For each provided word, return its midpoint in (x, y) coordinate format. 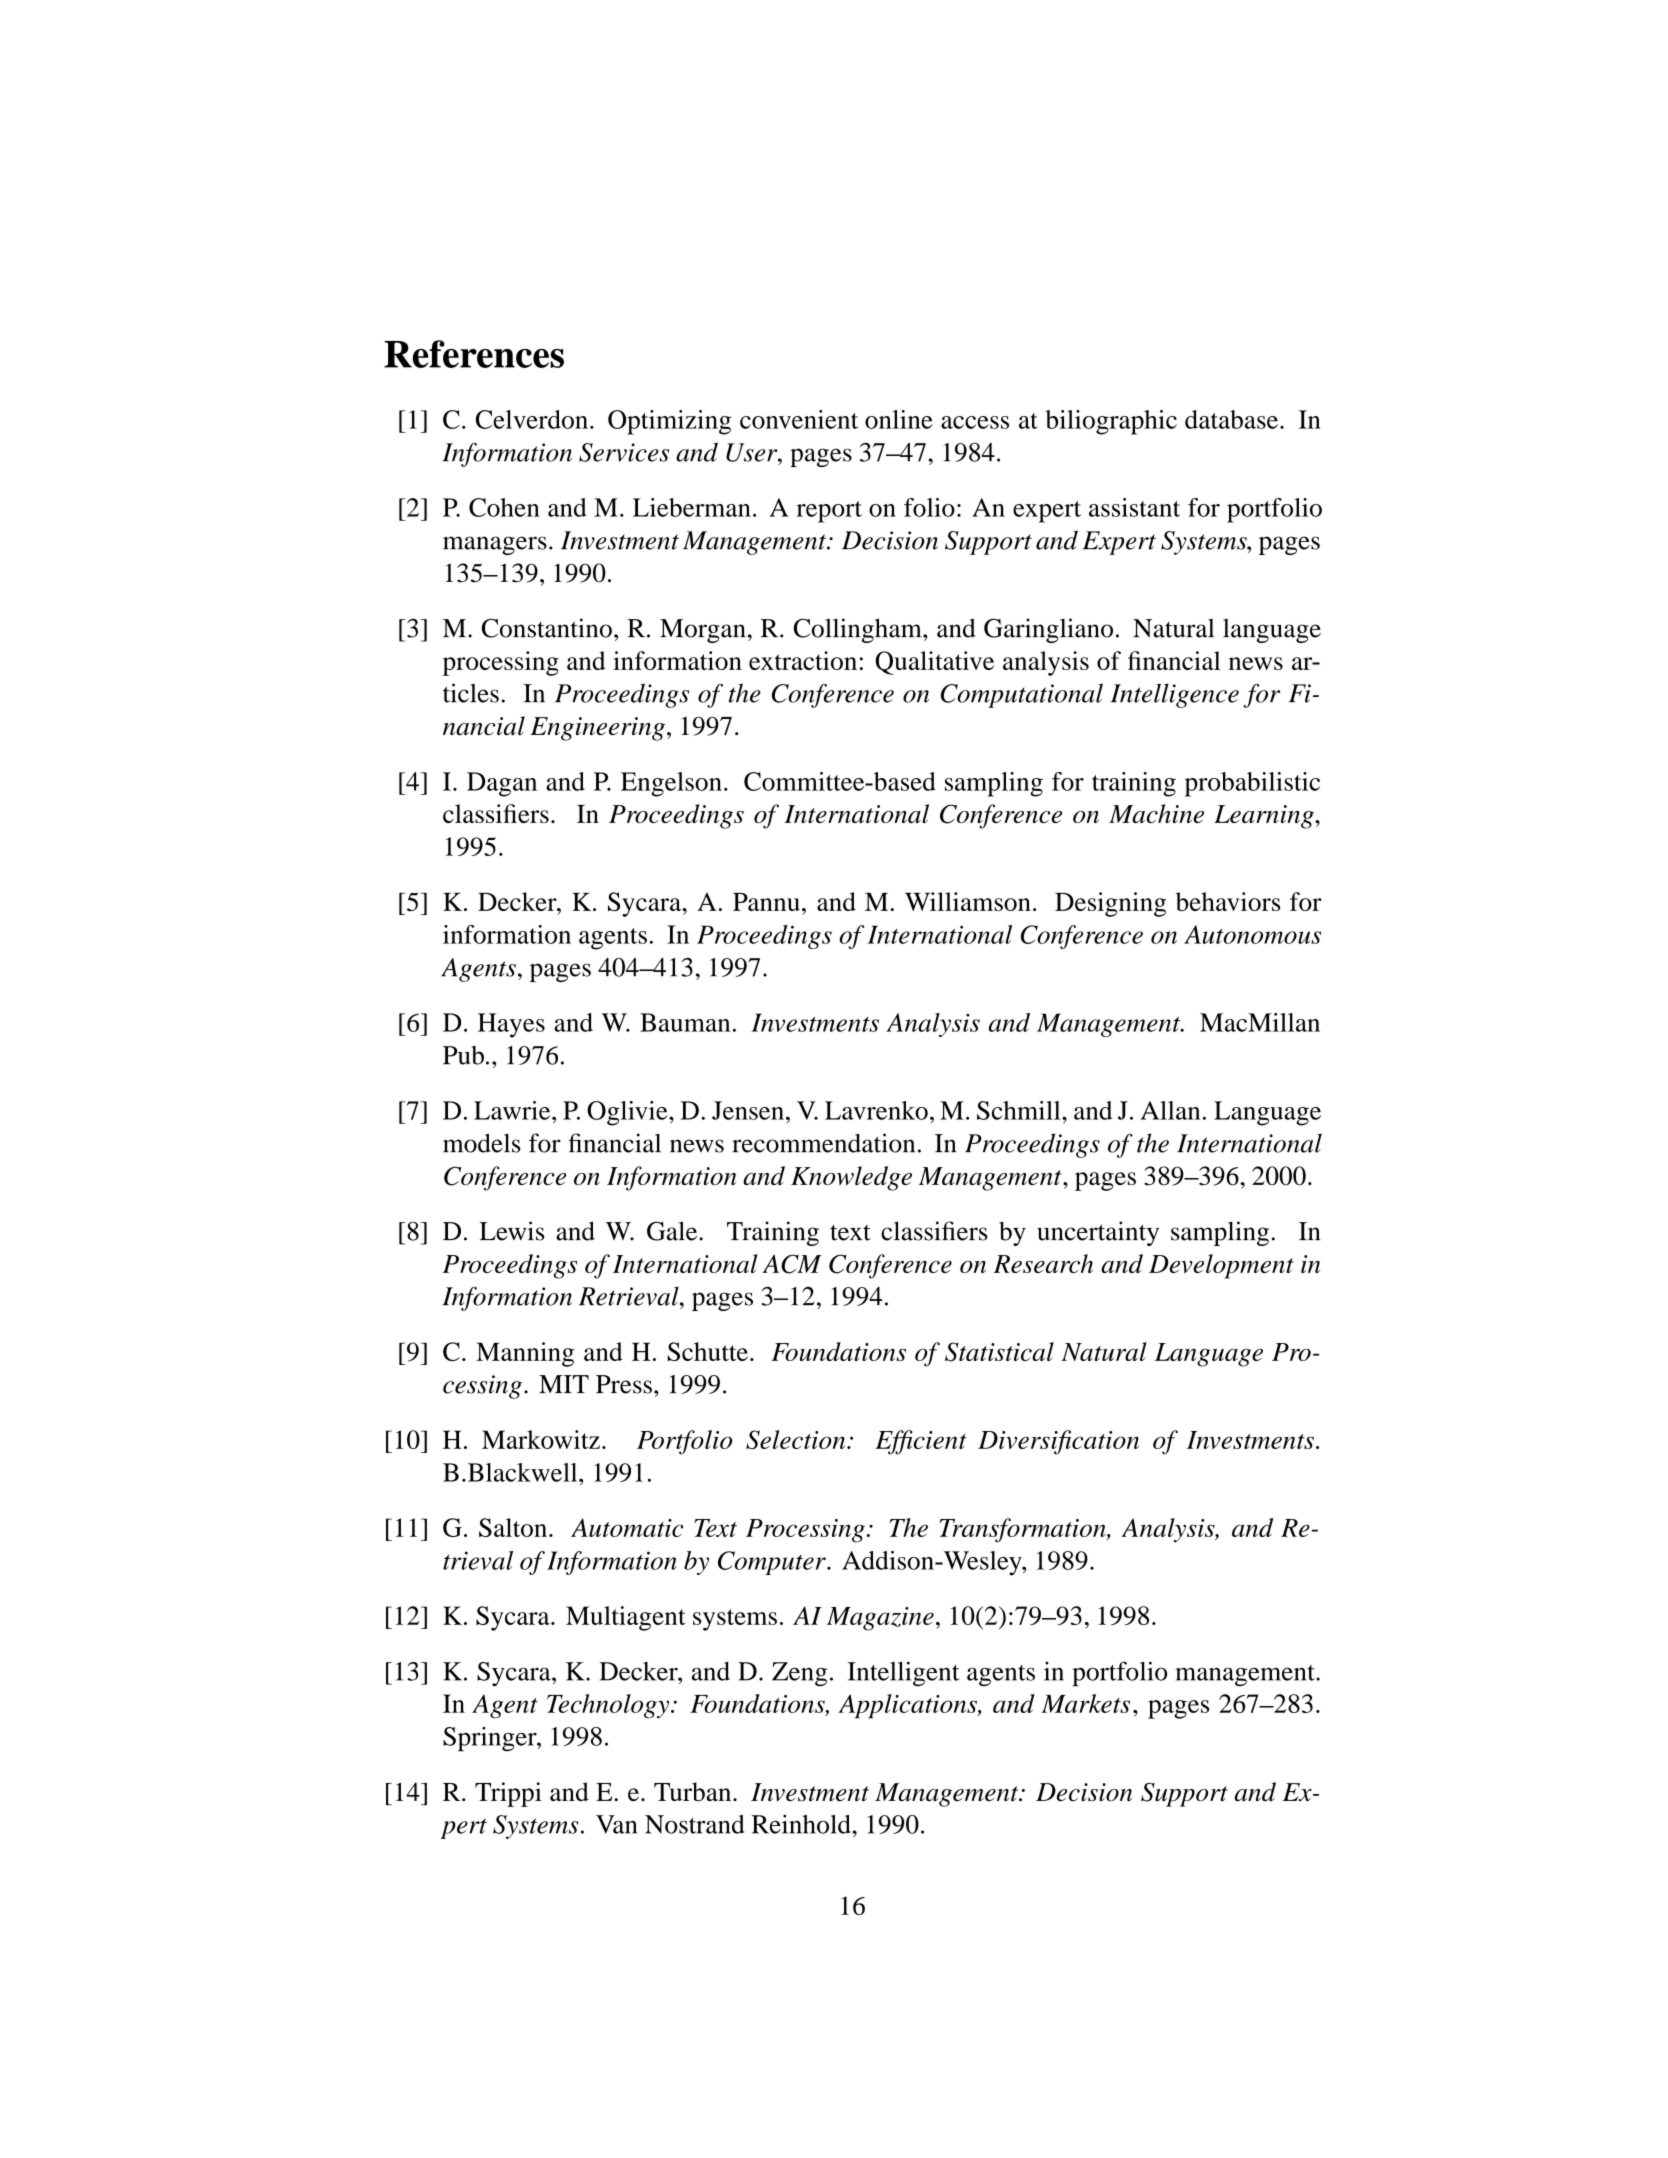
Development (1221, 1266)
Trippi (508, 1794)
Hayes (511, 1025)
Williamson (968, 901)
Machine (1156, 813)
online (899, 419)
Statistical (999, 1352)
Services (624, 452)
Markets (1085, 1703)
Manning (525, 1354)
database (1231, 419)
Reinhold (802, 1824)
